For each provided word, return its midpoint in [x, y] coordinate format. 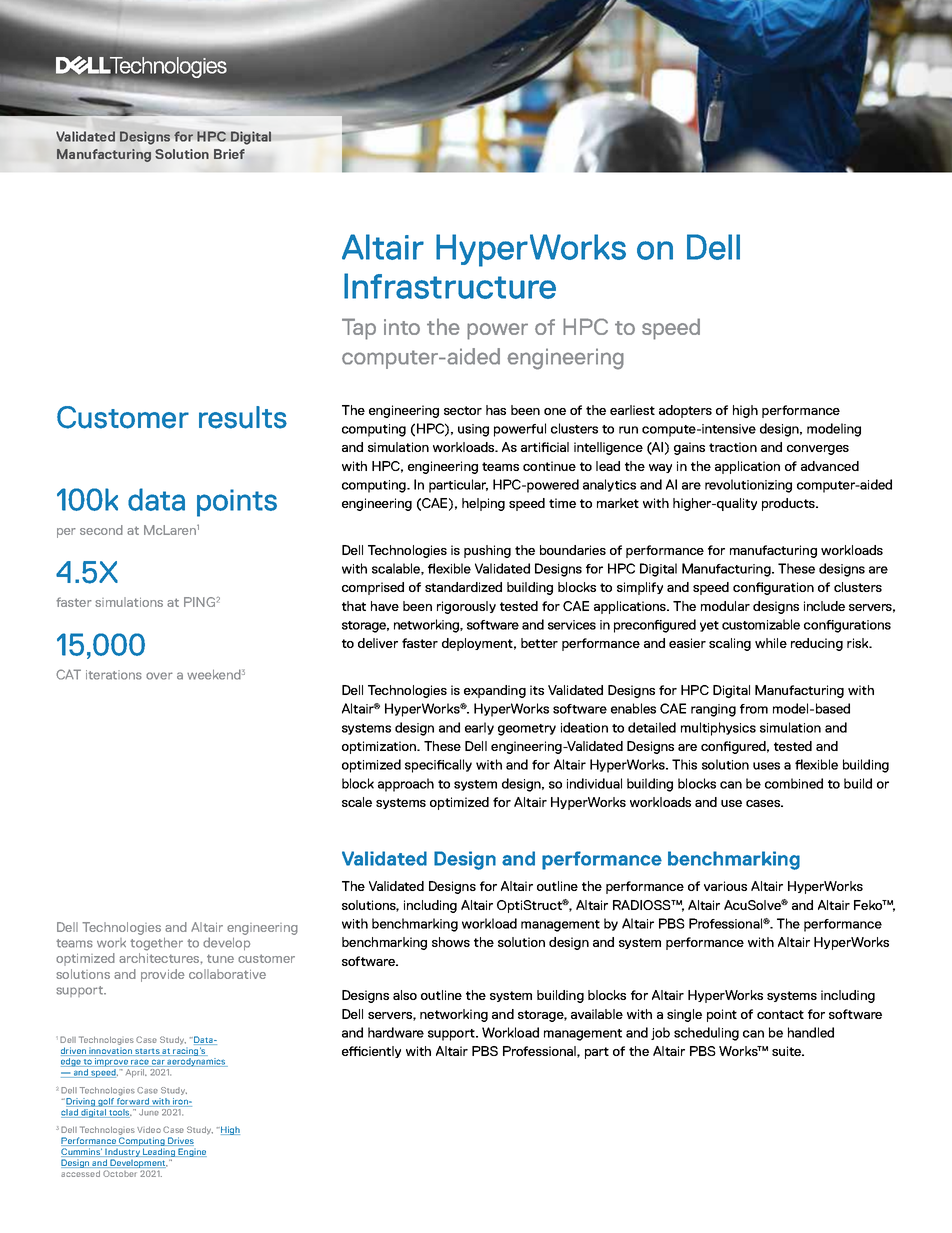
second [101, 530]
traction [733, 447]
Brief [229, 154]
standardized [463, 587]
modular [725, 606]
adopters [685, 411]
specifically [438, 766]
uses [766, 766]
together [156, 944]
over [159, 676]
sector [463, 410]
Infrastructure [450, 286]
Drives [180, 1141]
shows [451, 942]
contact [780, 1014]
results [243, 417]
